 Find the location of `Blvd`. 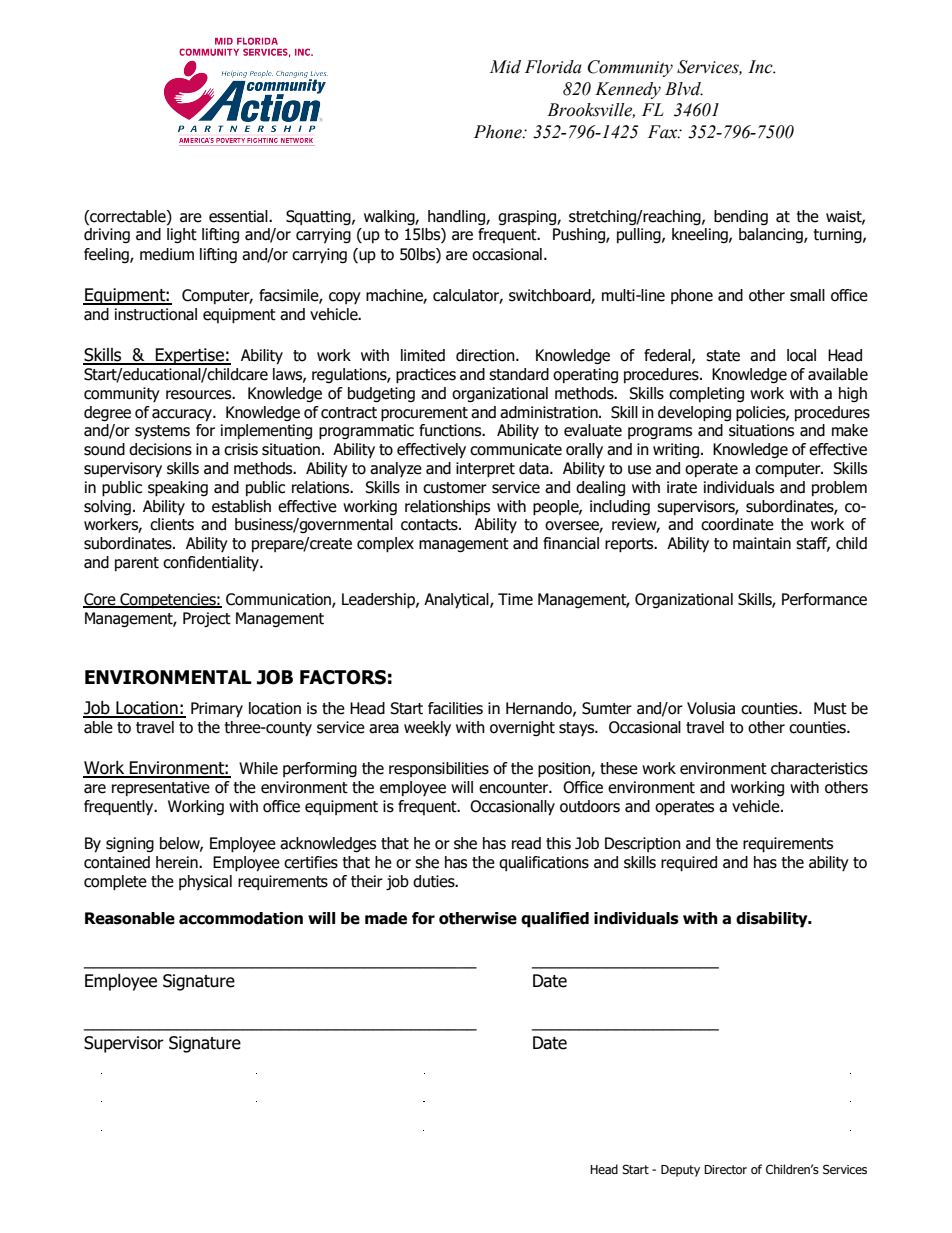

Blvd is located at coordinates (684, 89).
